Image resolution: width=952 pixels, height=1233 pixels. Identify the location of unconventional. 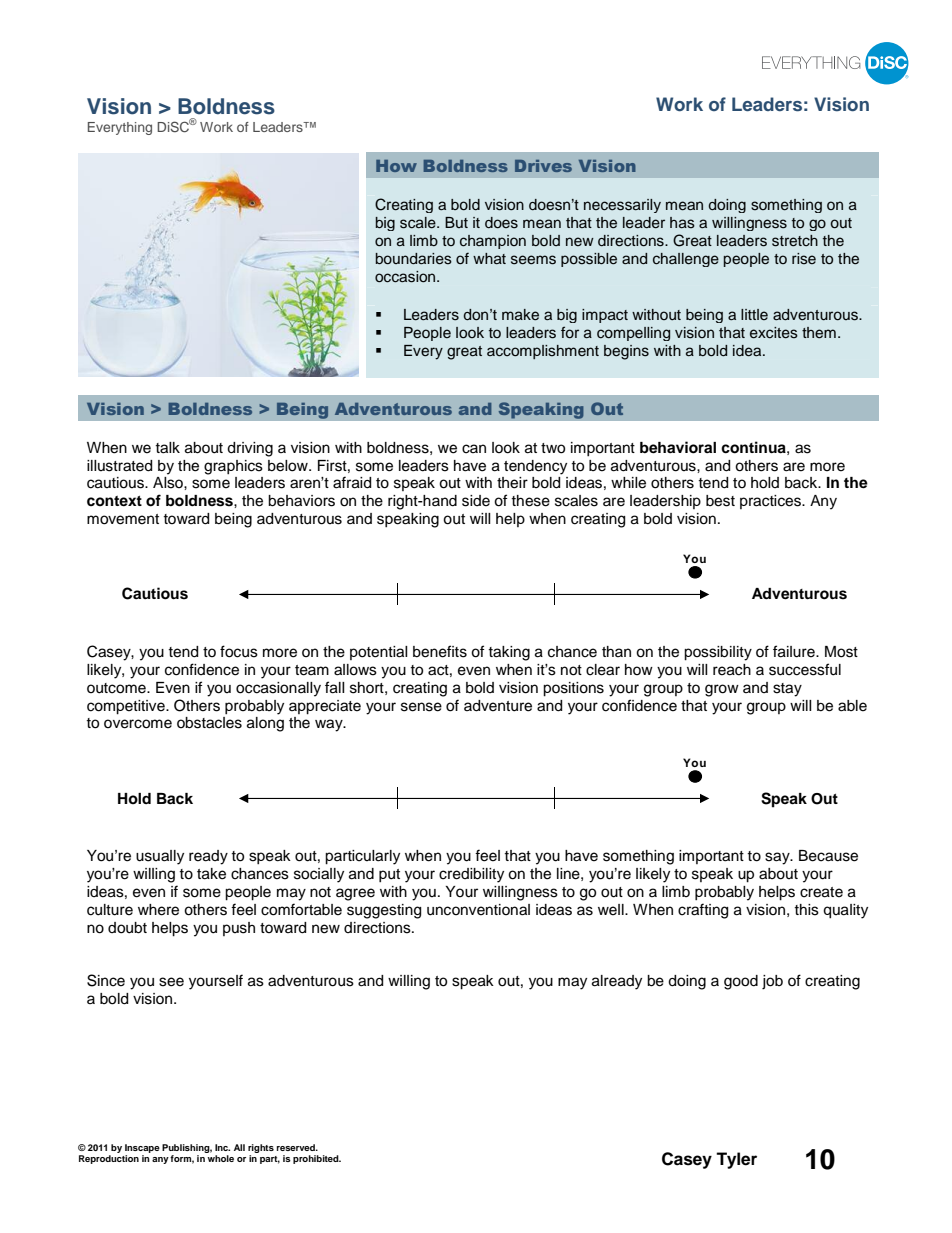
(478, 910).
